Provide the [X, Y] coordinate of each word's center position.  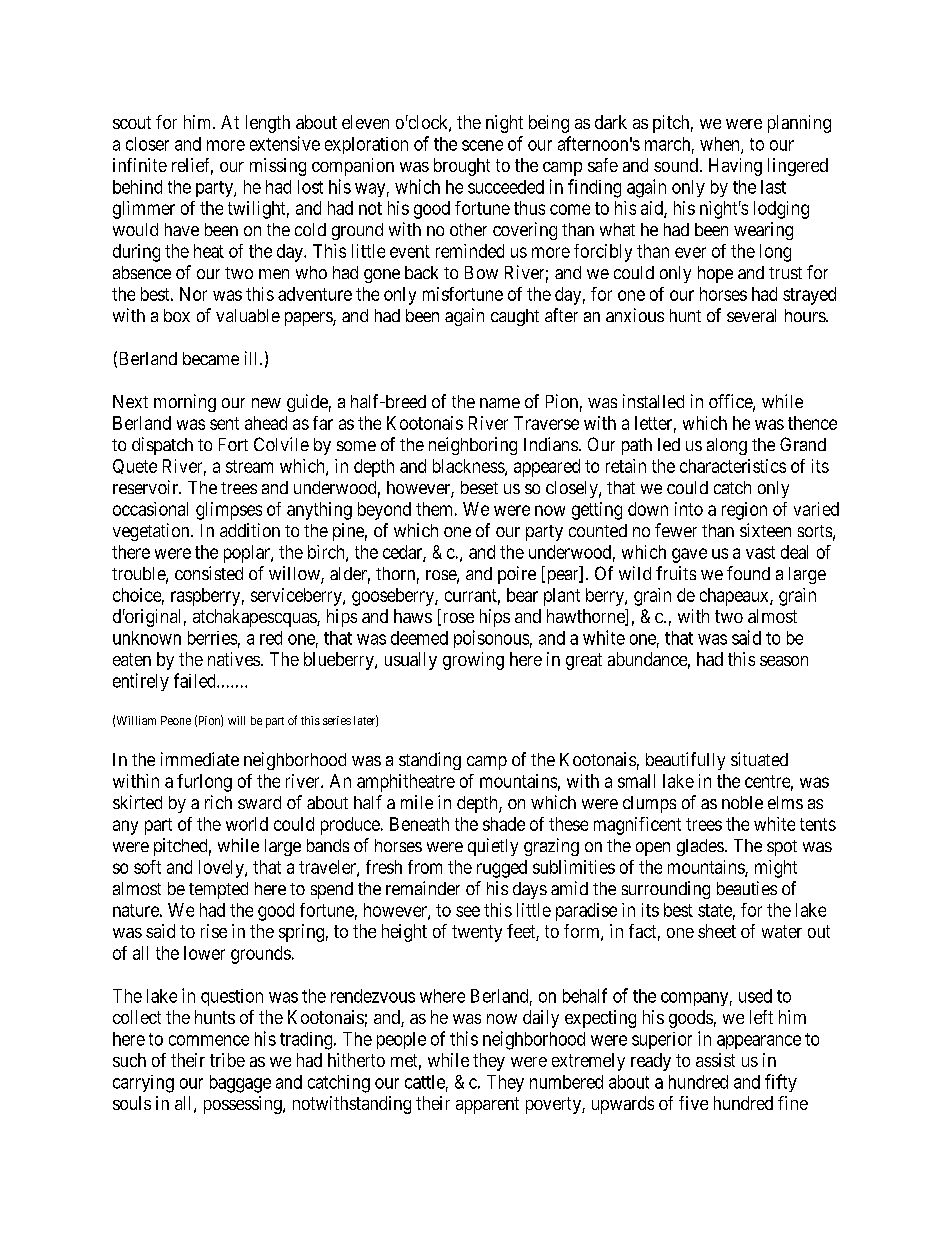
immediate [200, 759]
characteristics [733, 466]
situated [759, 759]
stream [249, 466]
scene [482, 145]
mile [417, 802]
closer [147, 144]
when [721, 145]
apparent [487, 1105]
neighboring [473, 446]
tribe [227, 1060]
